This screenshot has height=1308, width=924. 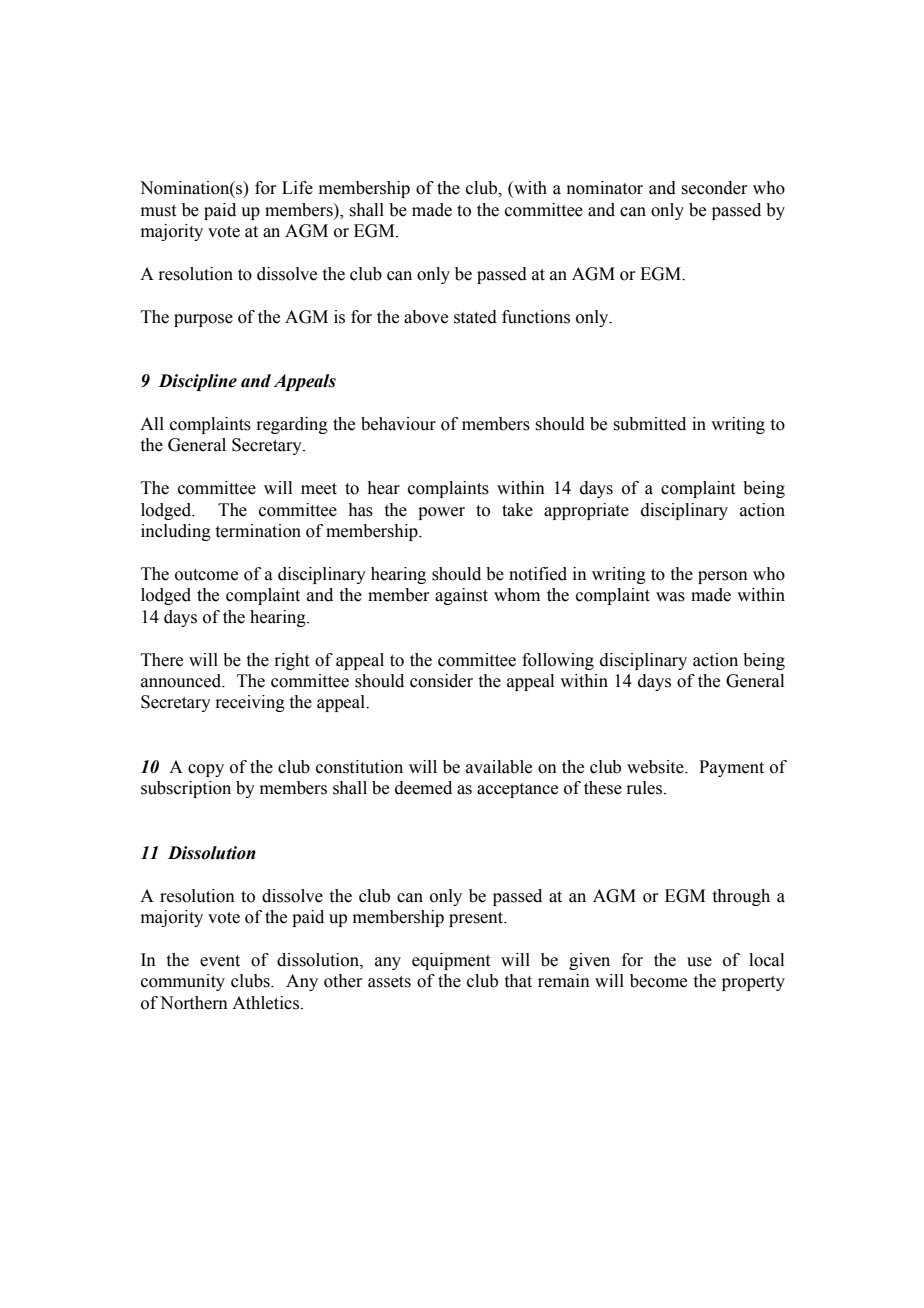 What do you see at coordinates (536, 317) in the screenshot?
I see `functions` at bounding box center [536, 317].
